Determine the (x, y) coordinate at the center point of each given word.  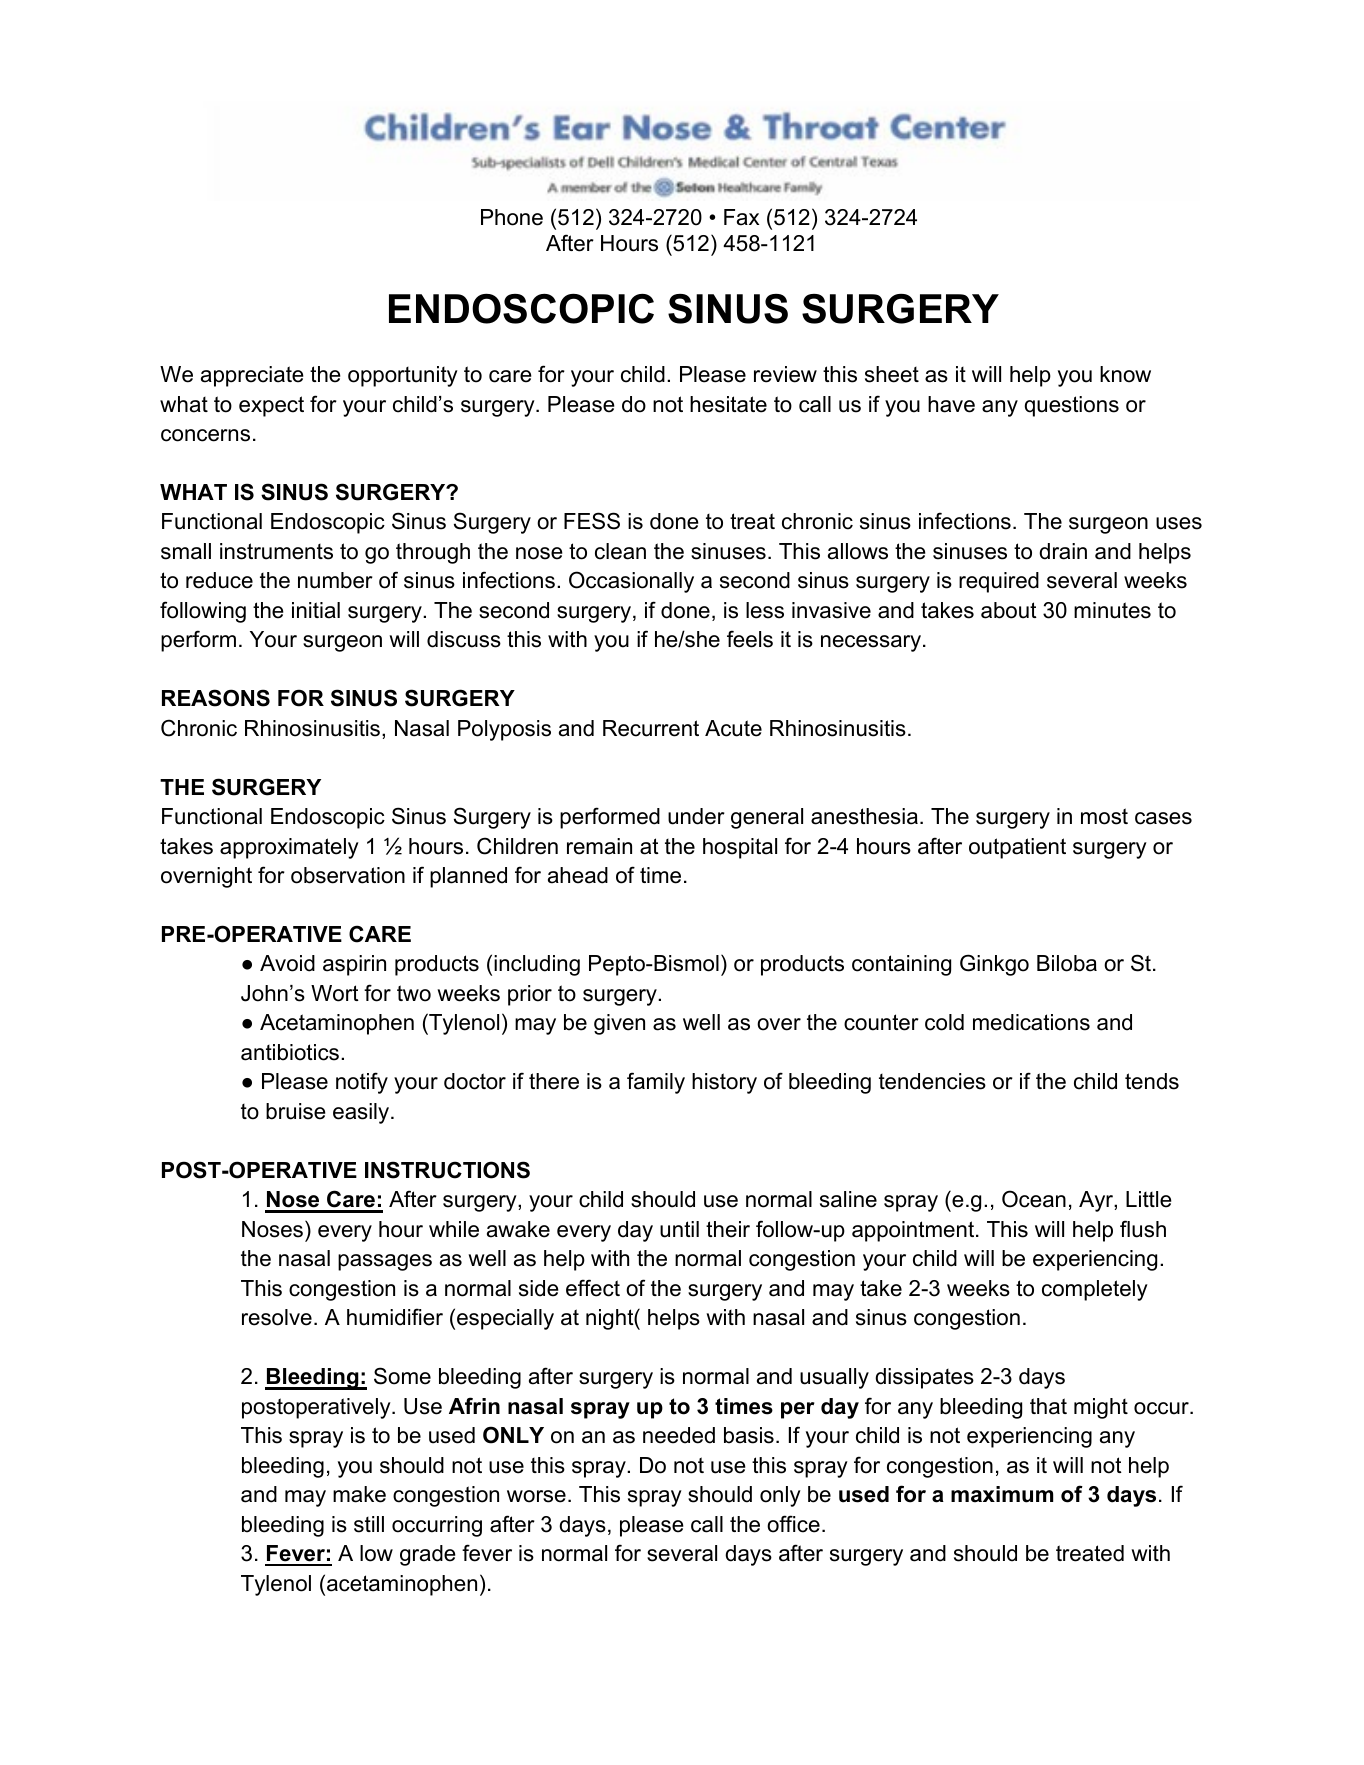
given (619, 1024)
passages (385, 1262)
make (359, 1494)
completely (1095, 1290)
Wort (335, 993)
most (1104, 816)
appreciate (252, 376)
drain (1063, 551)
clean (620, 551)
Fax (741, 217)
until (679, 1229)
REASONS (216, 698)
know (1125, 374)
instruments (276, 551)
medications (1031, 1022)
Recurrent (651, 728)
